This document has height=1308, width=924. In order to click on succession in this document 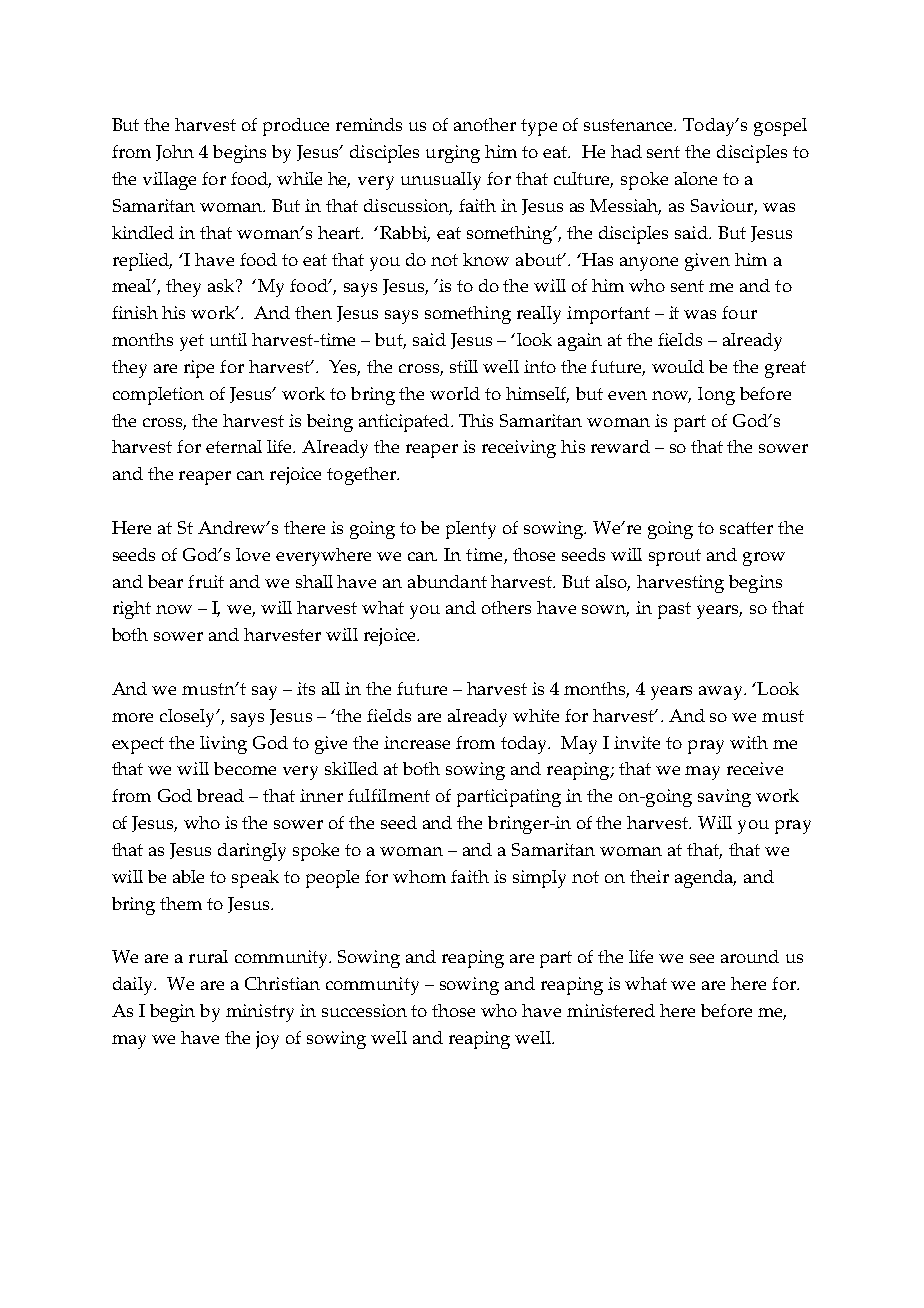, I will do `click(364, 1010)`.
